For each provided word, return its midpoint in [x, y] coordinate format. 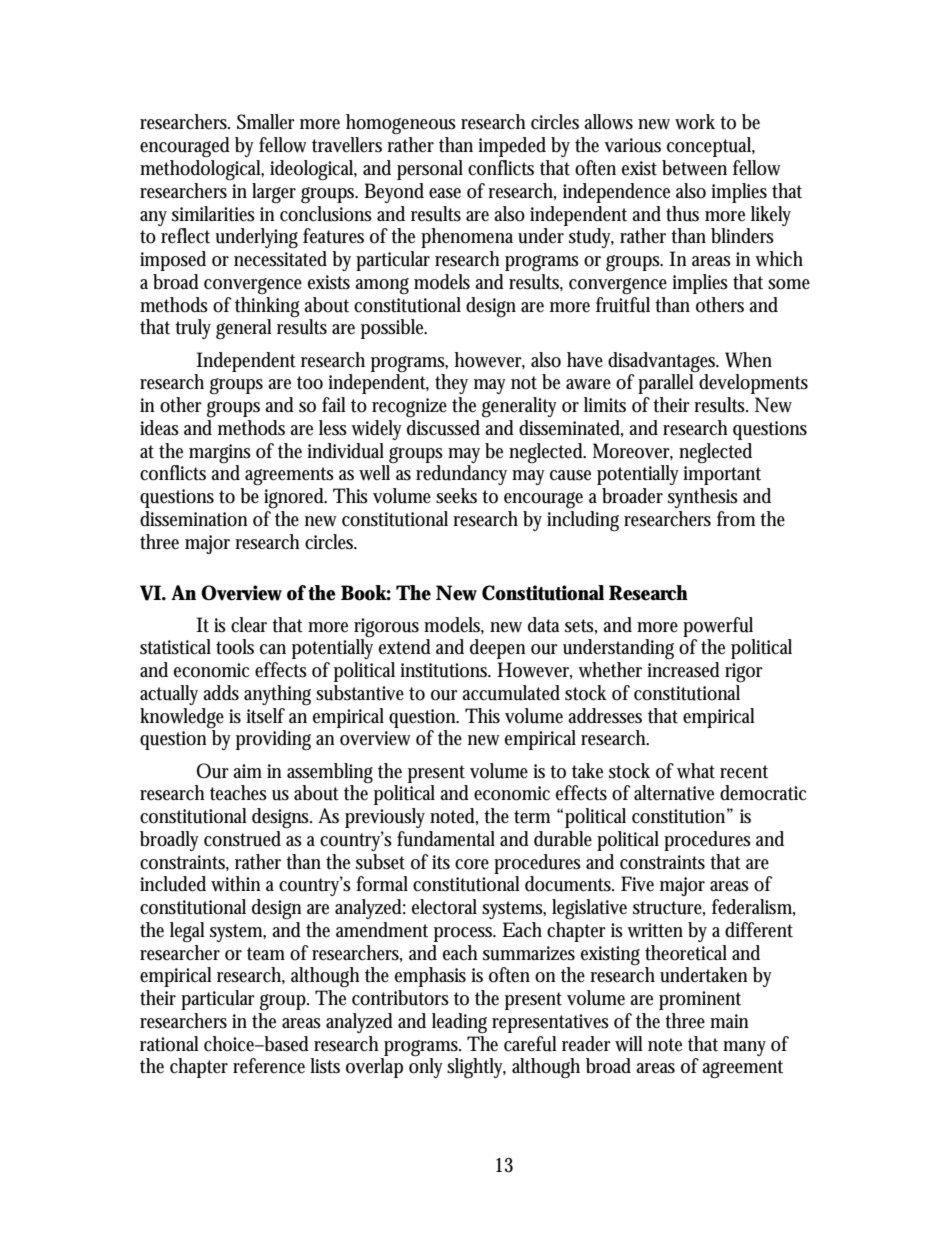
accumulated [511, 693]
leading [459, 1023]
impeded [512, 147]
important [722, 475]
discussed [443, 428]
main [729, 1021]
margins [220, 454]
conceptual [711, 147]
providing [273, 740]
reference [269, 1066]
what [696, 771]
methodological [202, 170]
